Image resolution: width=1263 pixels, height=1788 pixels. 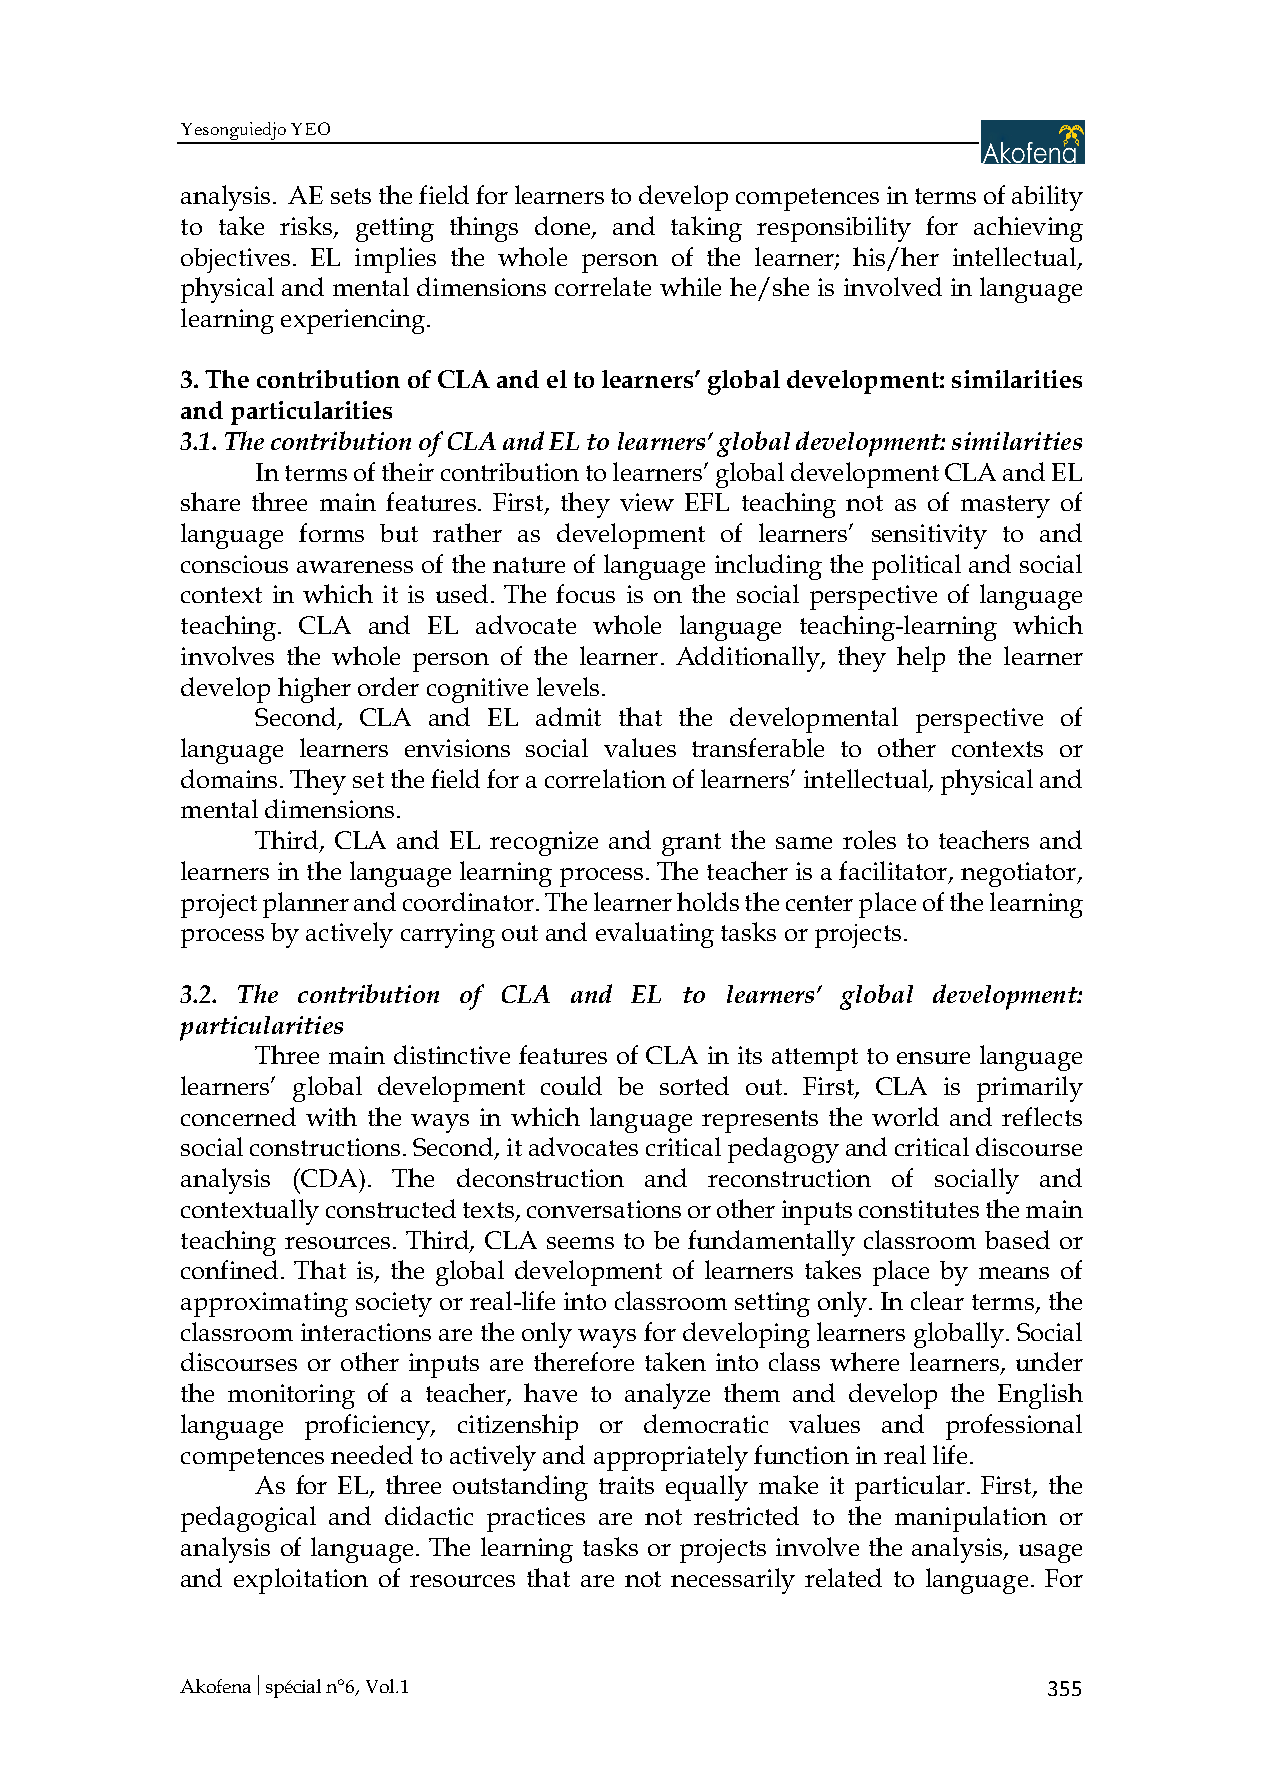 I want to click on help, so click(x=921, y=659).
